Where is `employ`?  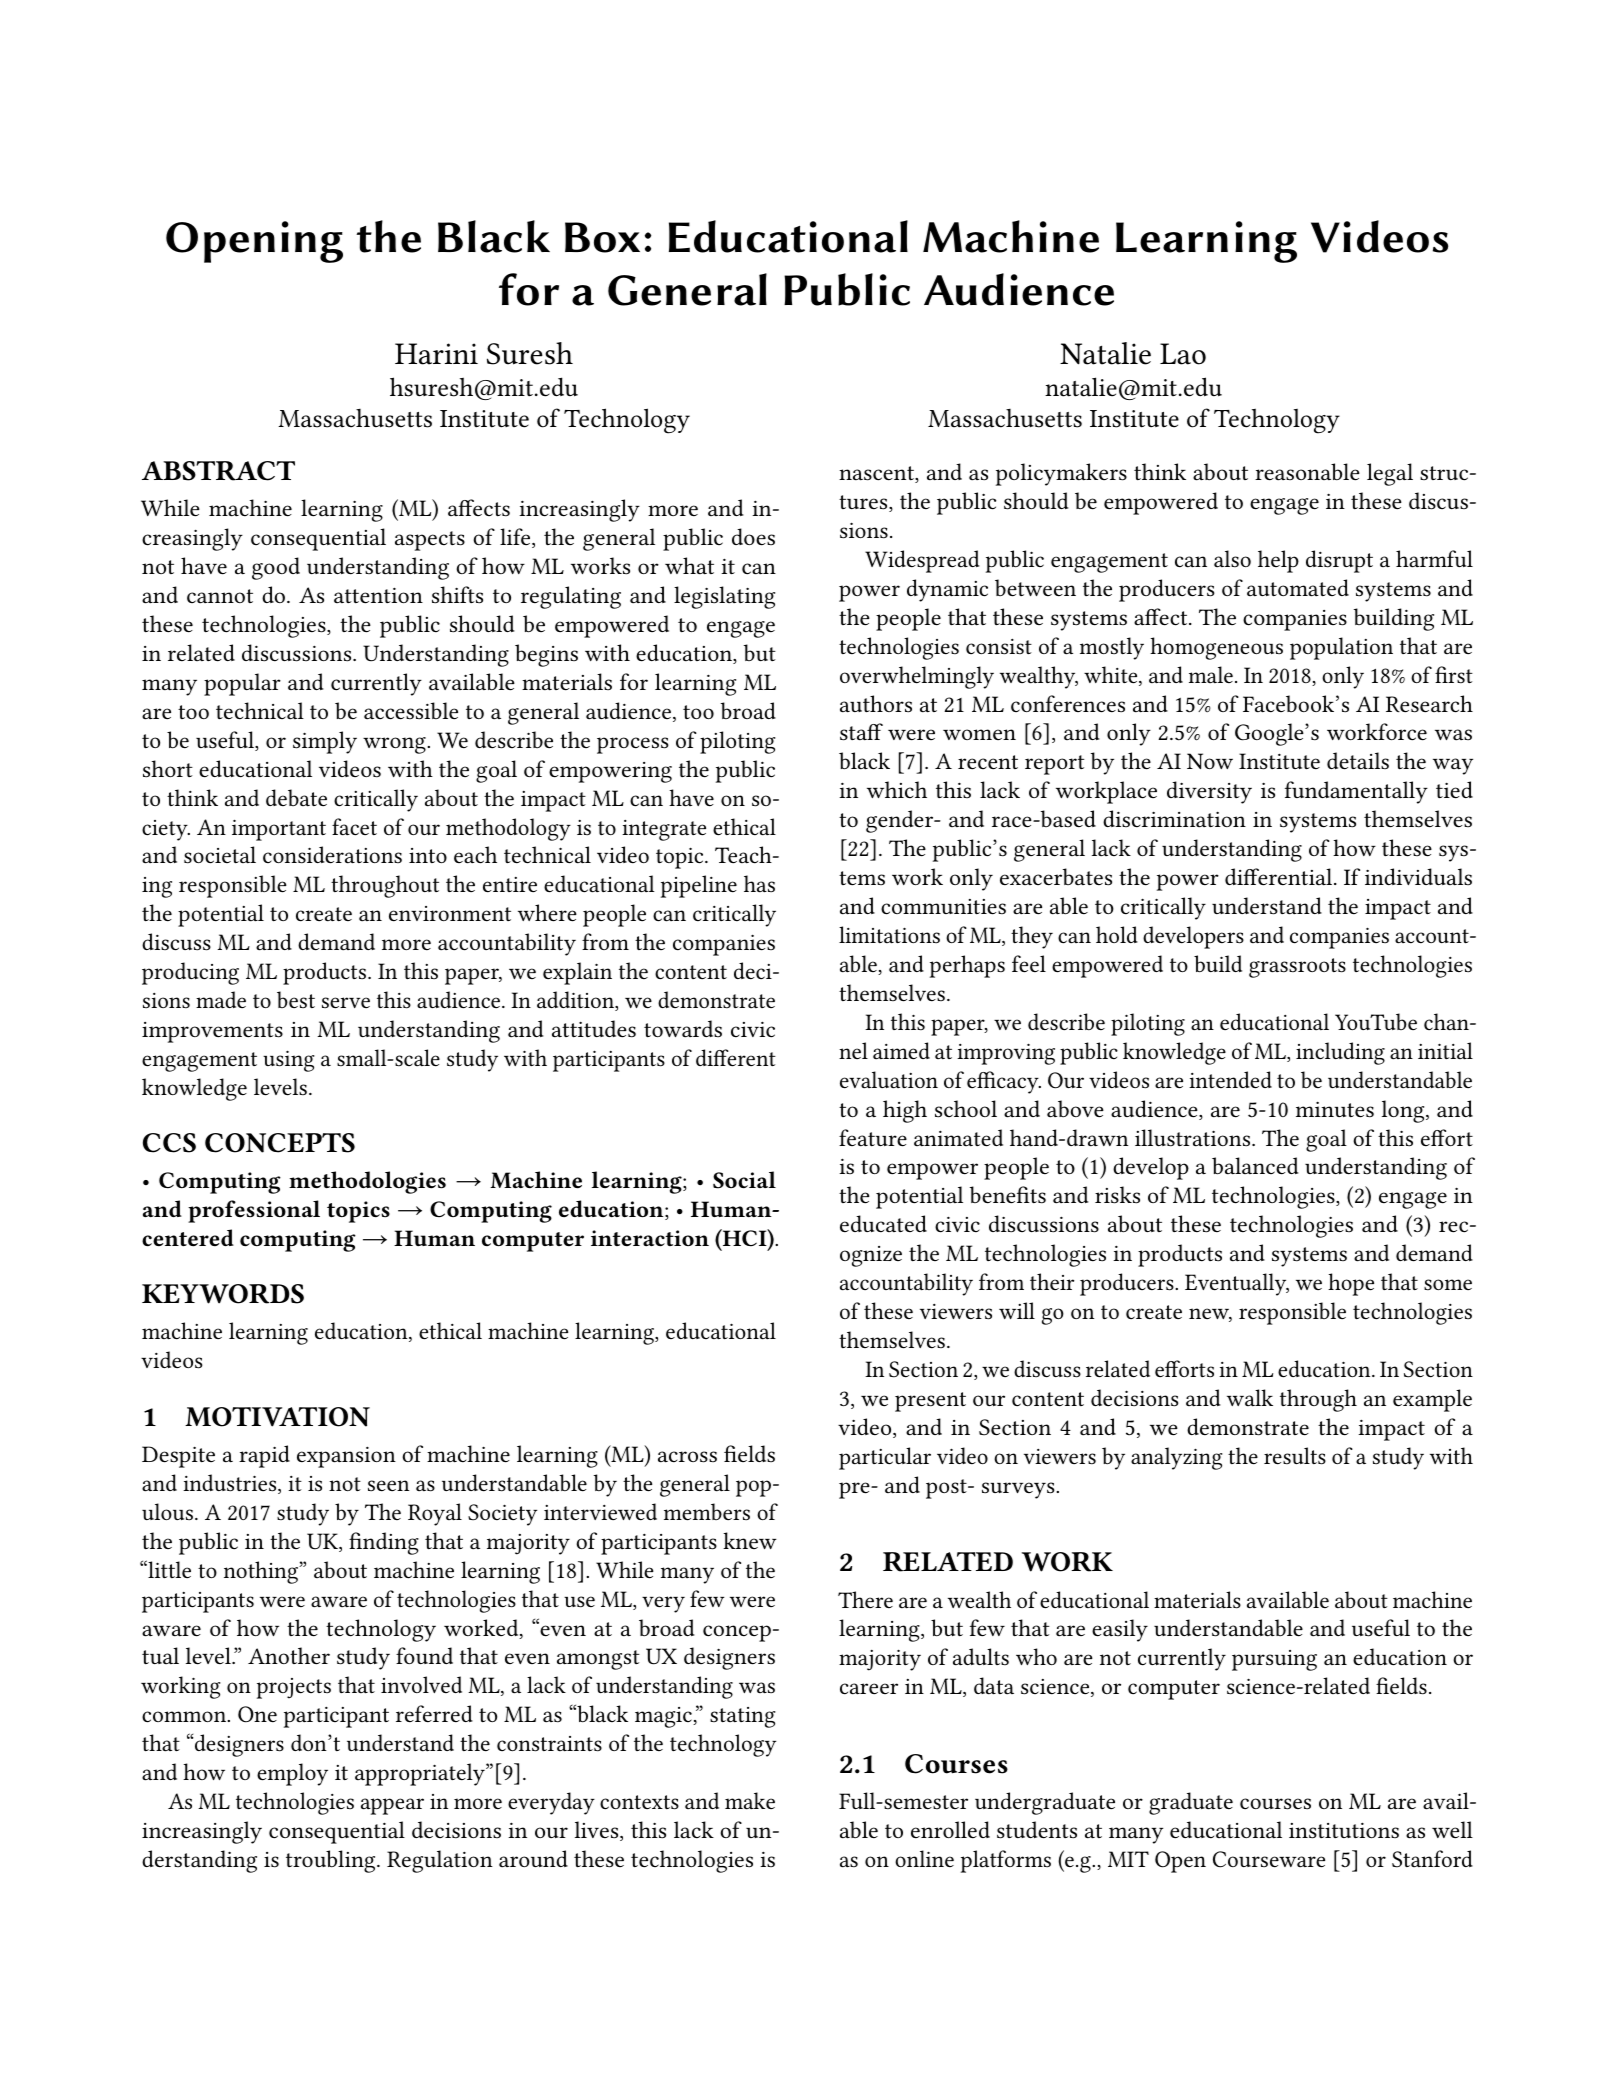
employ is located at coordinates (292, 1774).
